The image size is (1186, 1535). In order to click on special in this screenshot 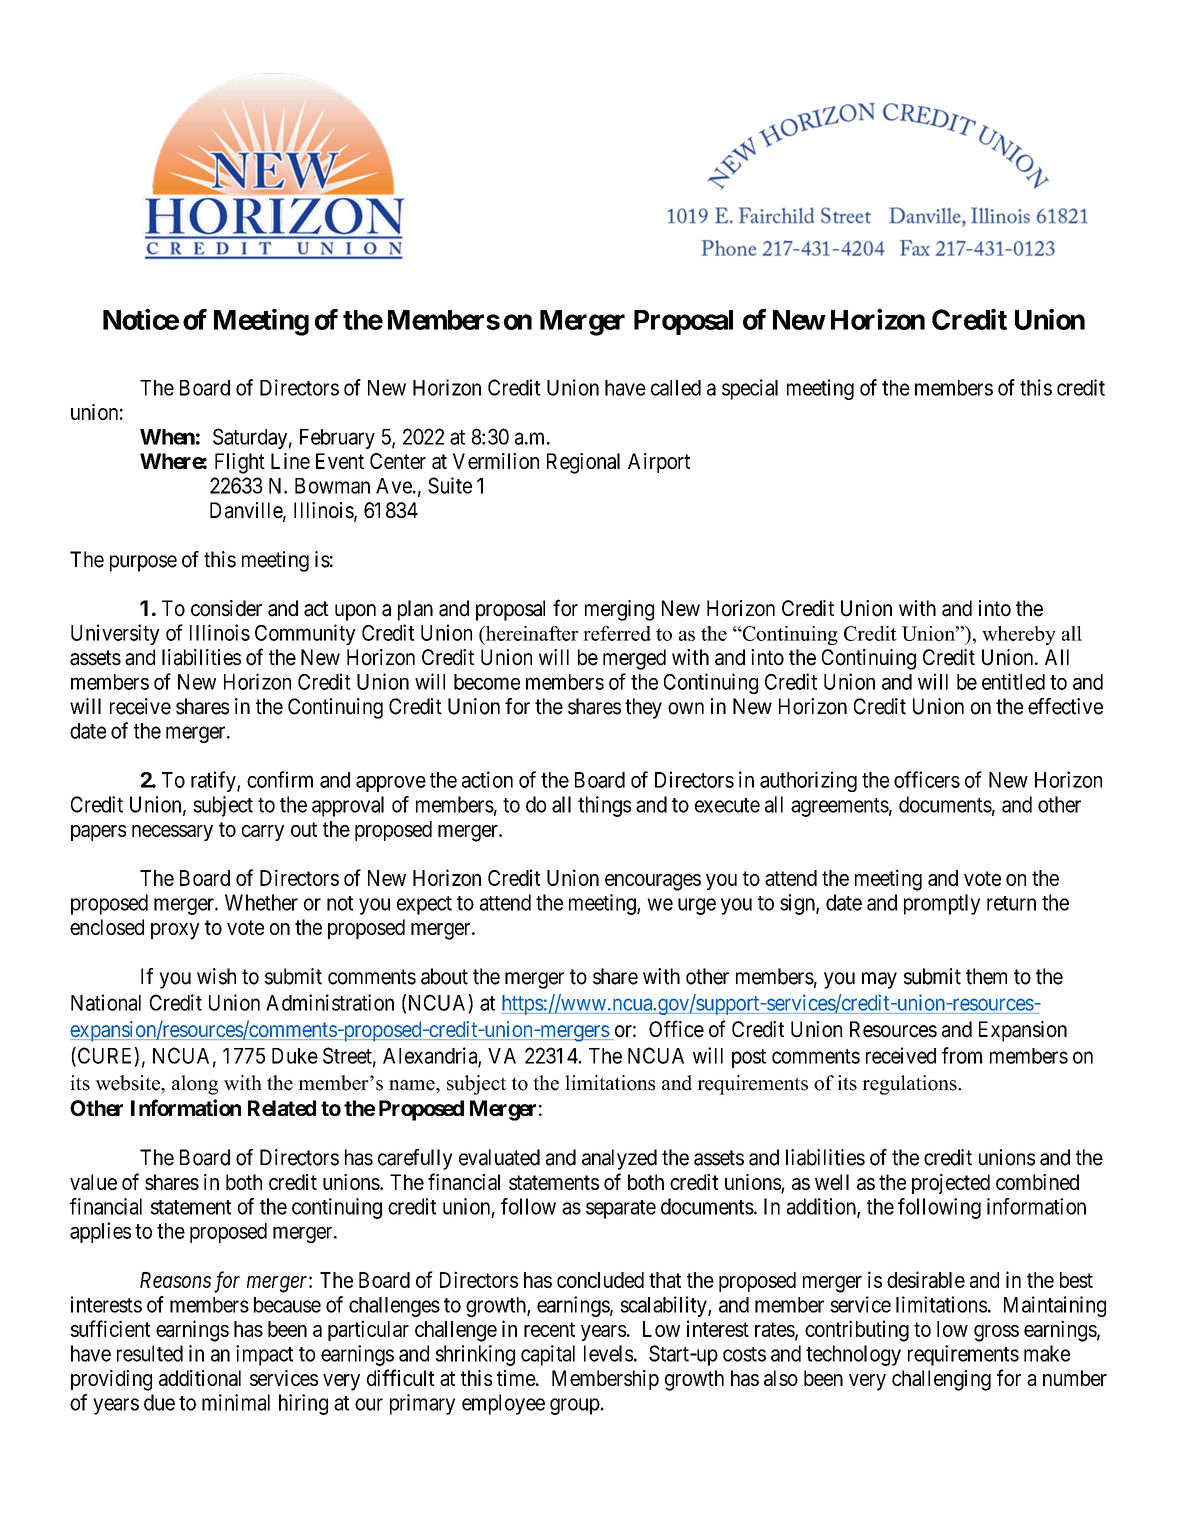, I will do `click(750, 389)`.
